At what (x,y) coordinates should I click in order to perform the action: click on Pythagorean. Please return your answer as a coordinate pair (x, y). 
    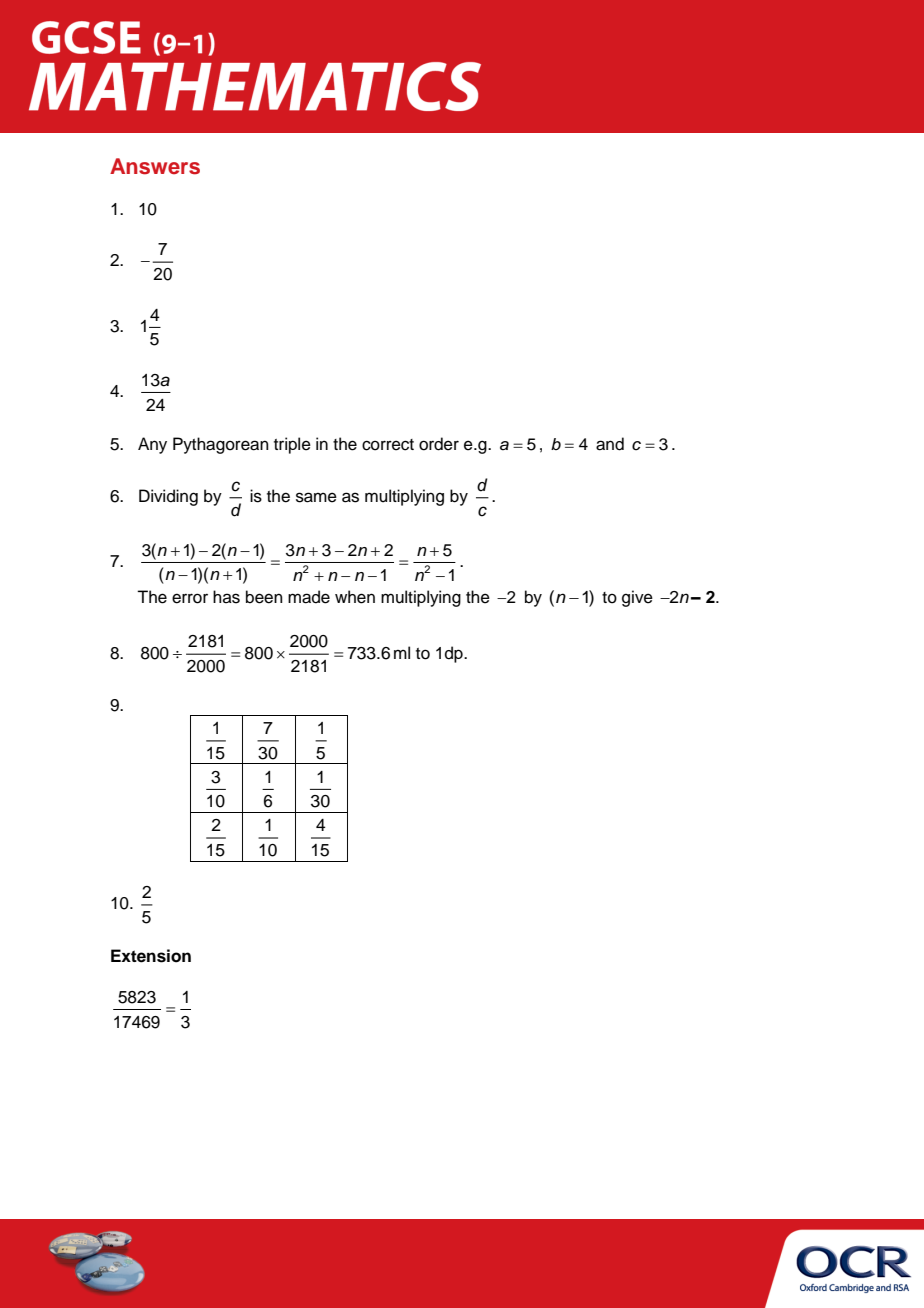
    Looking at the image, I should click on (221, 445).
